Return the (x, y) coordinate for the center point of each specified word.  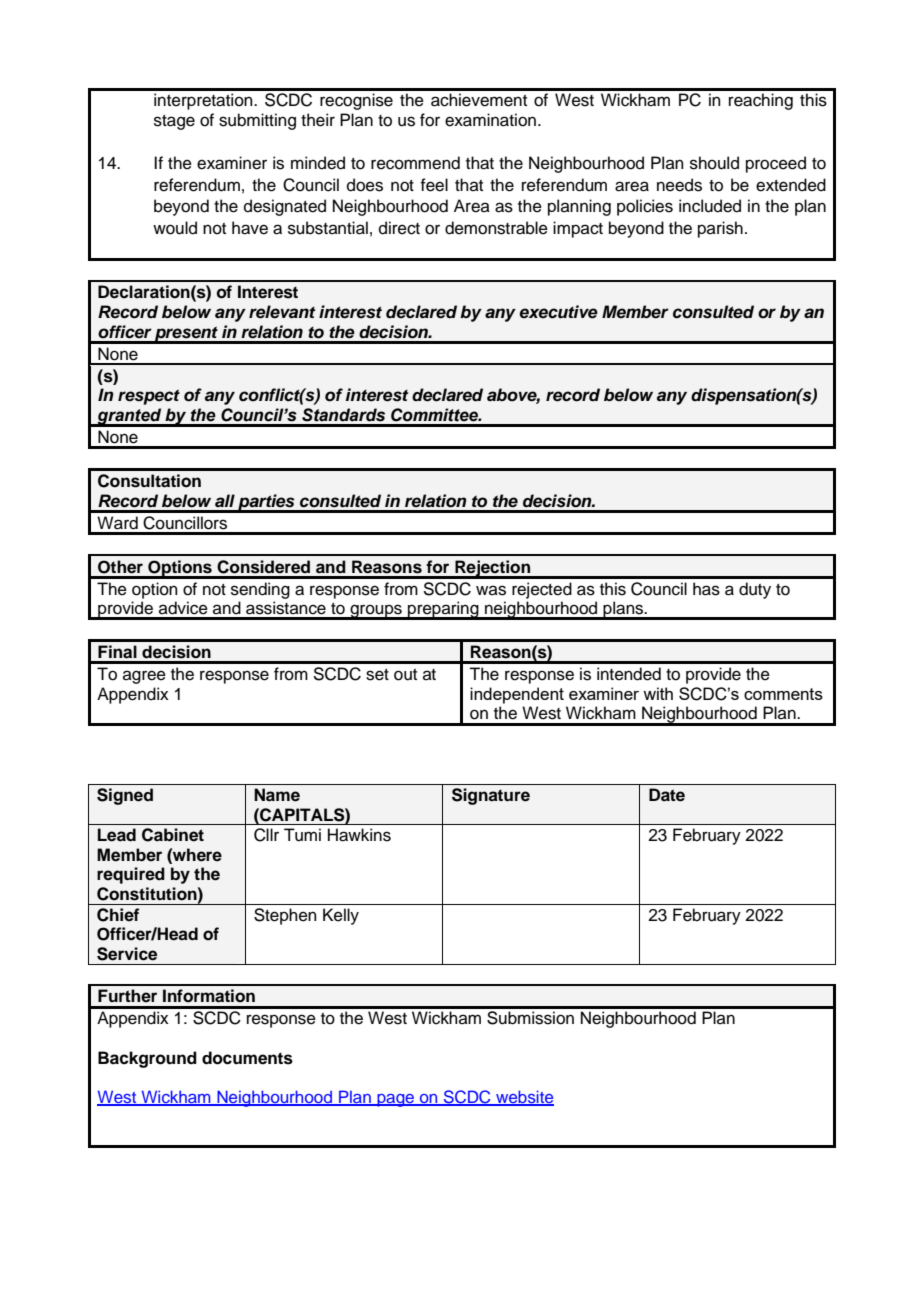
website (524, 1098)
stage (174, 122)
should (714, 163)
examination (490, 120)
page (396, 1100)
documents (247, 1058)
